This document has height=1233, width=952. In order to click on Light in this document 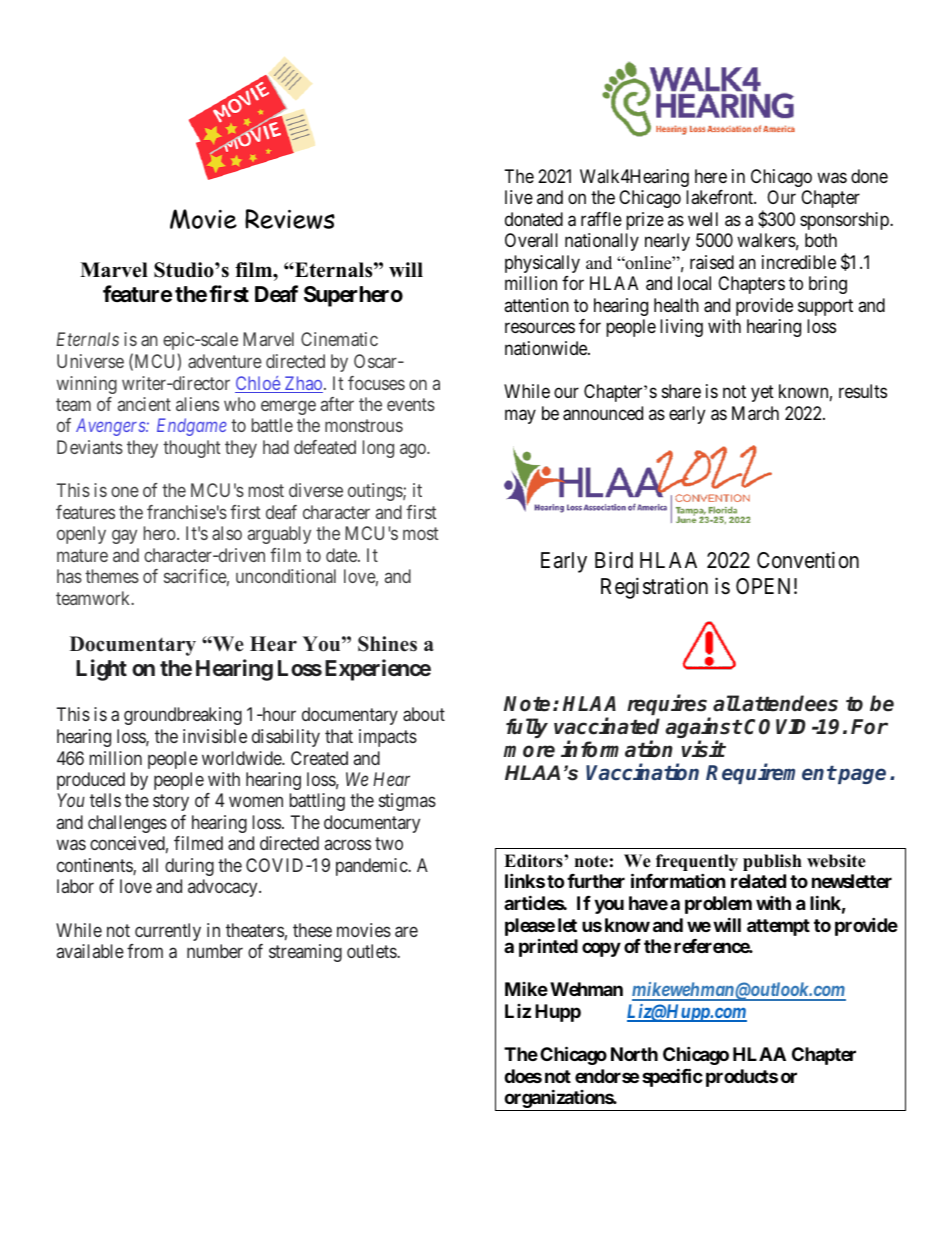, I will do `click(101, 670)`.
